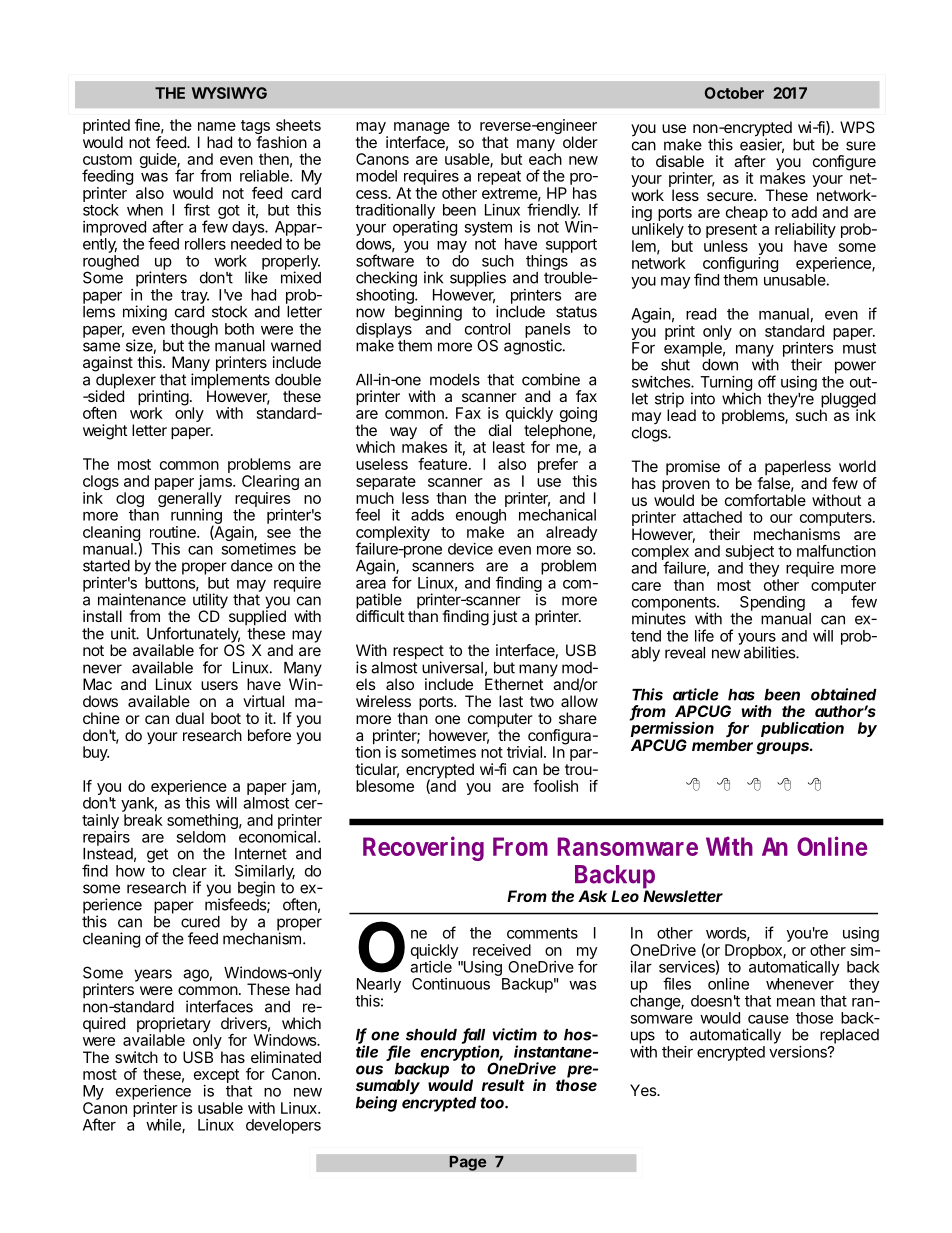 The width and height of the screenshot is (952, 1233). What do you see at coordinates (509, 447) in the screenshot?
I see `least` at bounding box center [509, 447].
